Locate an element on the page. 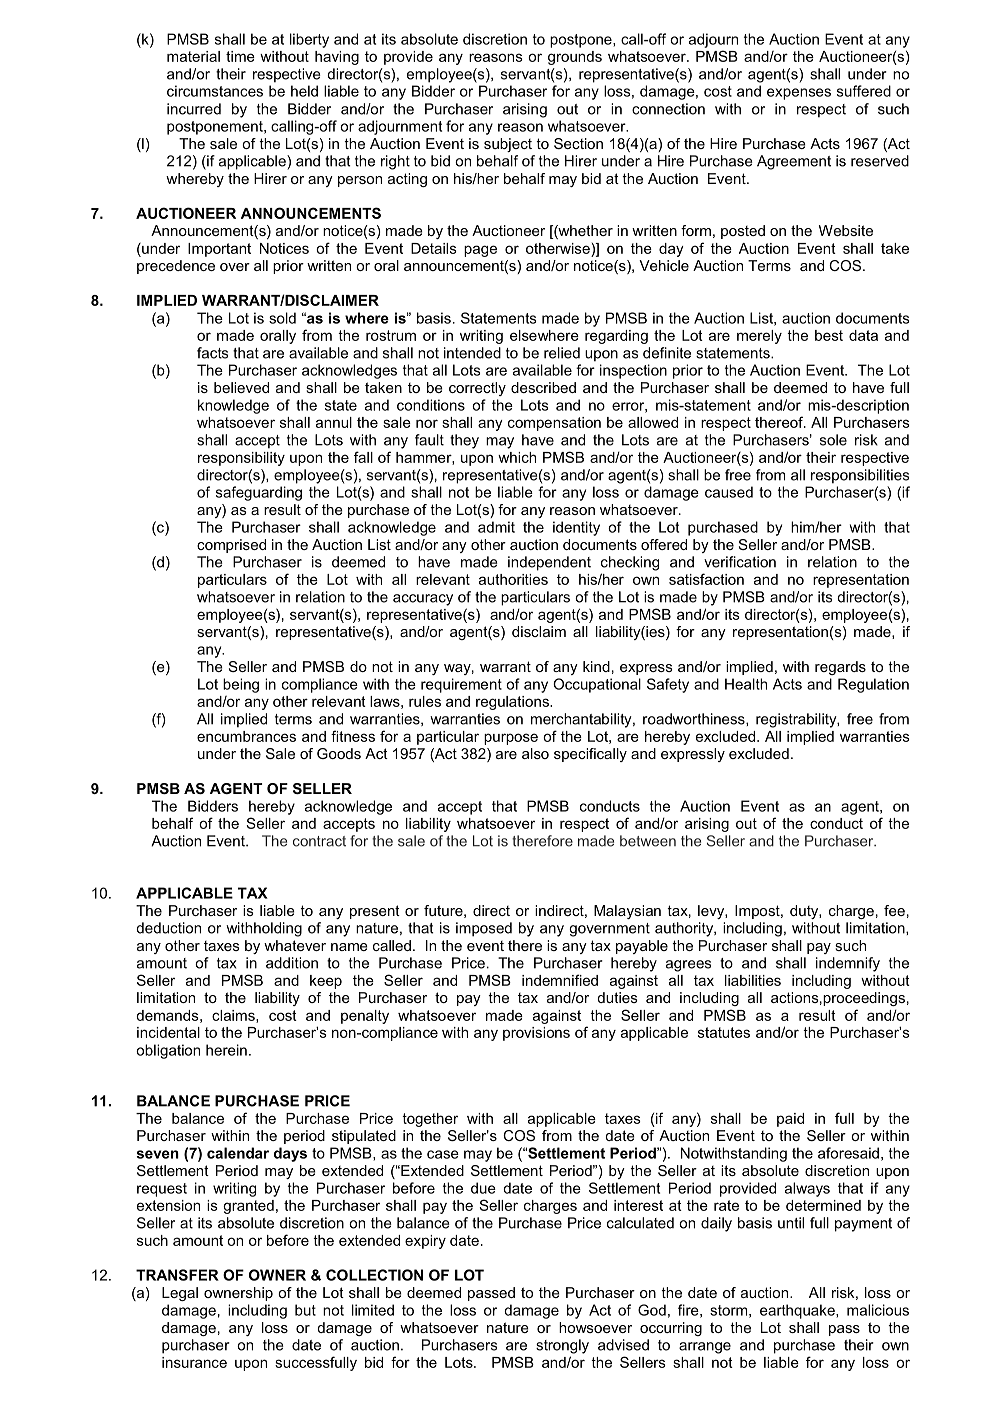 This document has height=1418, width=1003. expenses is located at coordinates (799, 94).
